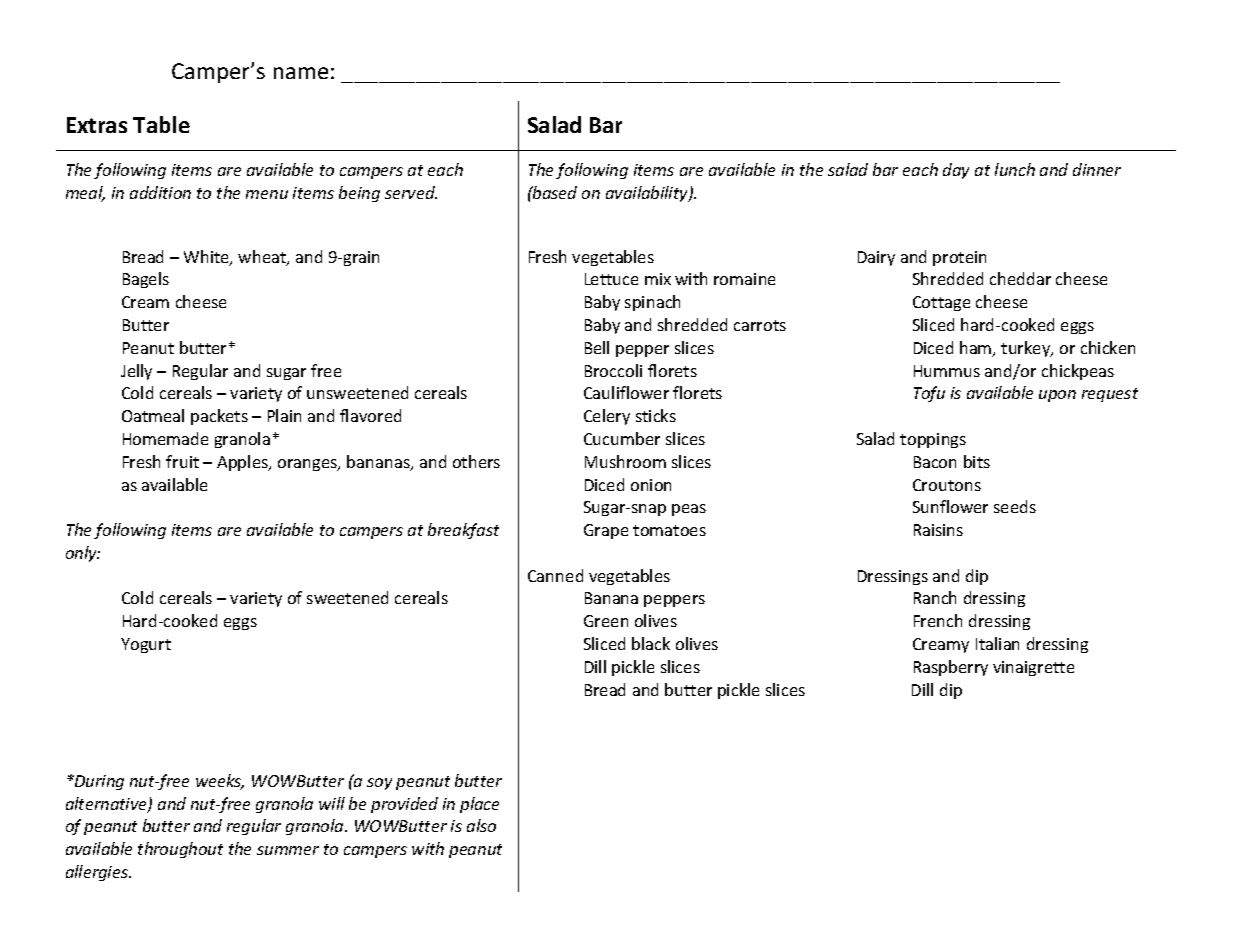  What do you see at coordinates (1020, 278) in the screenshot?
I see `cheddar` at bounding box center [1020, 278].
